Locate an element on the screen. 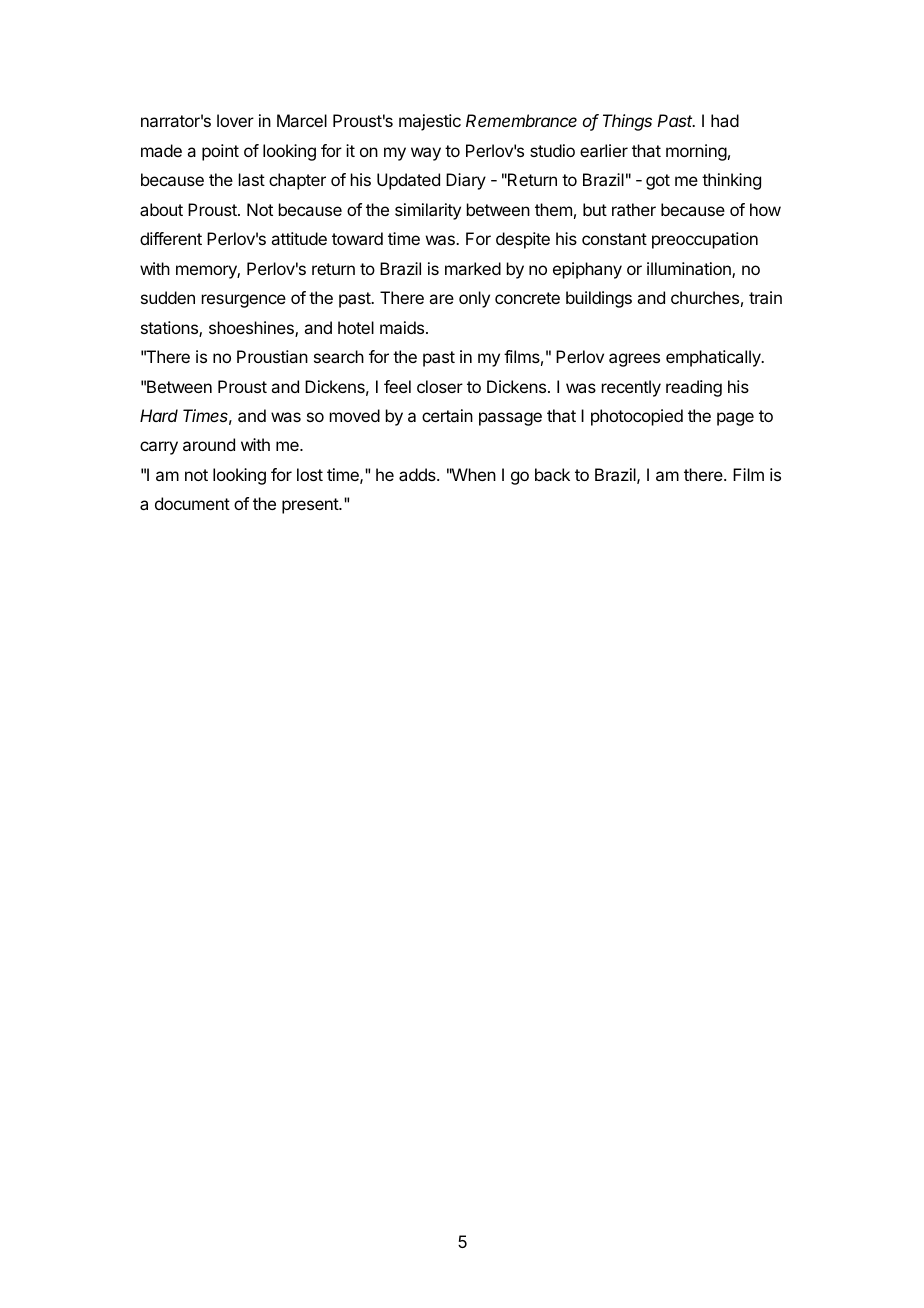  document is located at coordinates (192, 503).
